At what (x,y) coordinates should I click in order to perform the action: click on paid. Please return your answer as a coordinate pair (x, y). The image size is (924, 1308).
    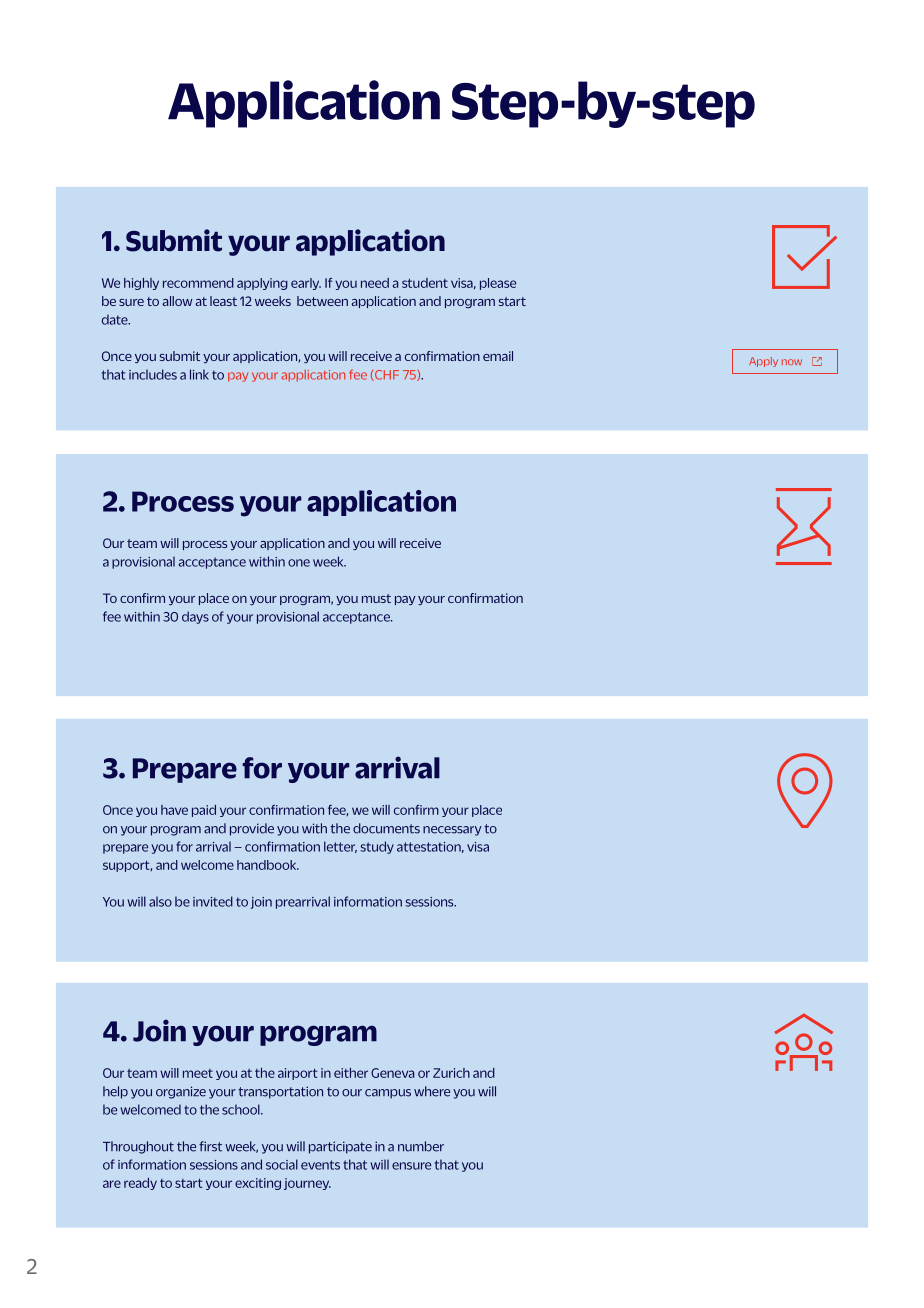
    Looking at the image, I should click on (204, 811).
